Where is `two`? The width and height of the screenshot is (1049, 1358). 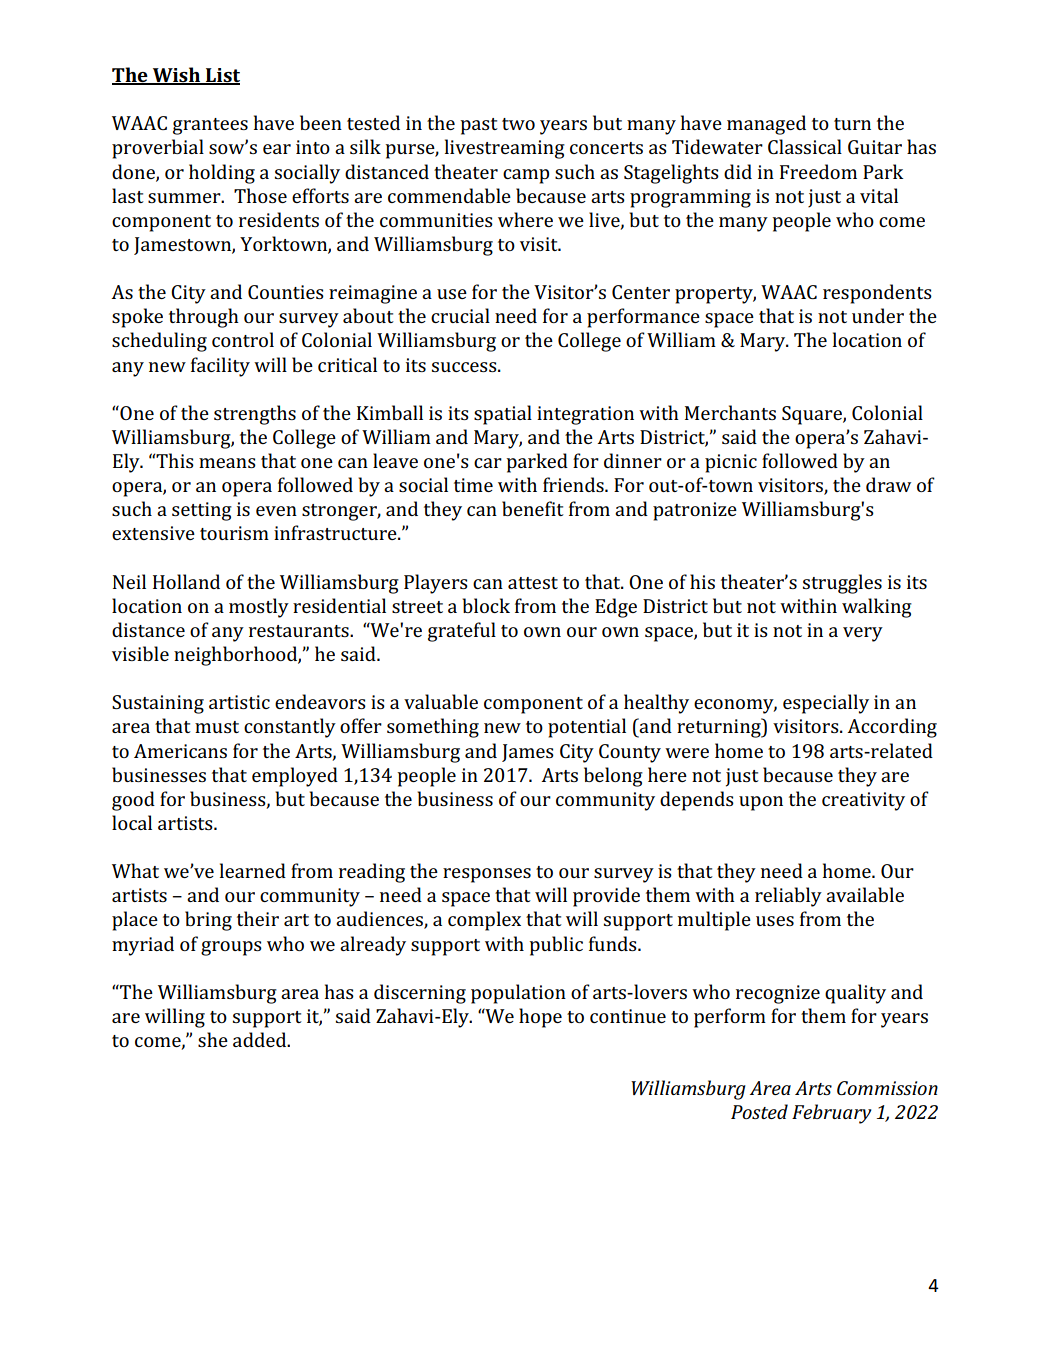 two is located at coordinates (518, 124).
